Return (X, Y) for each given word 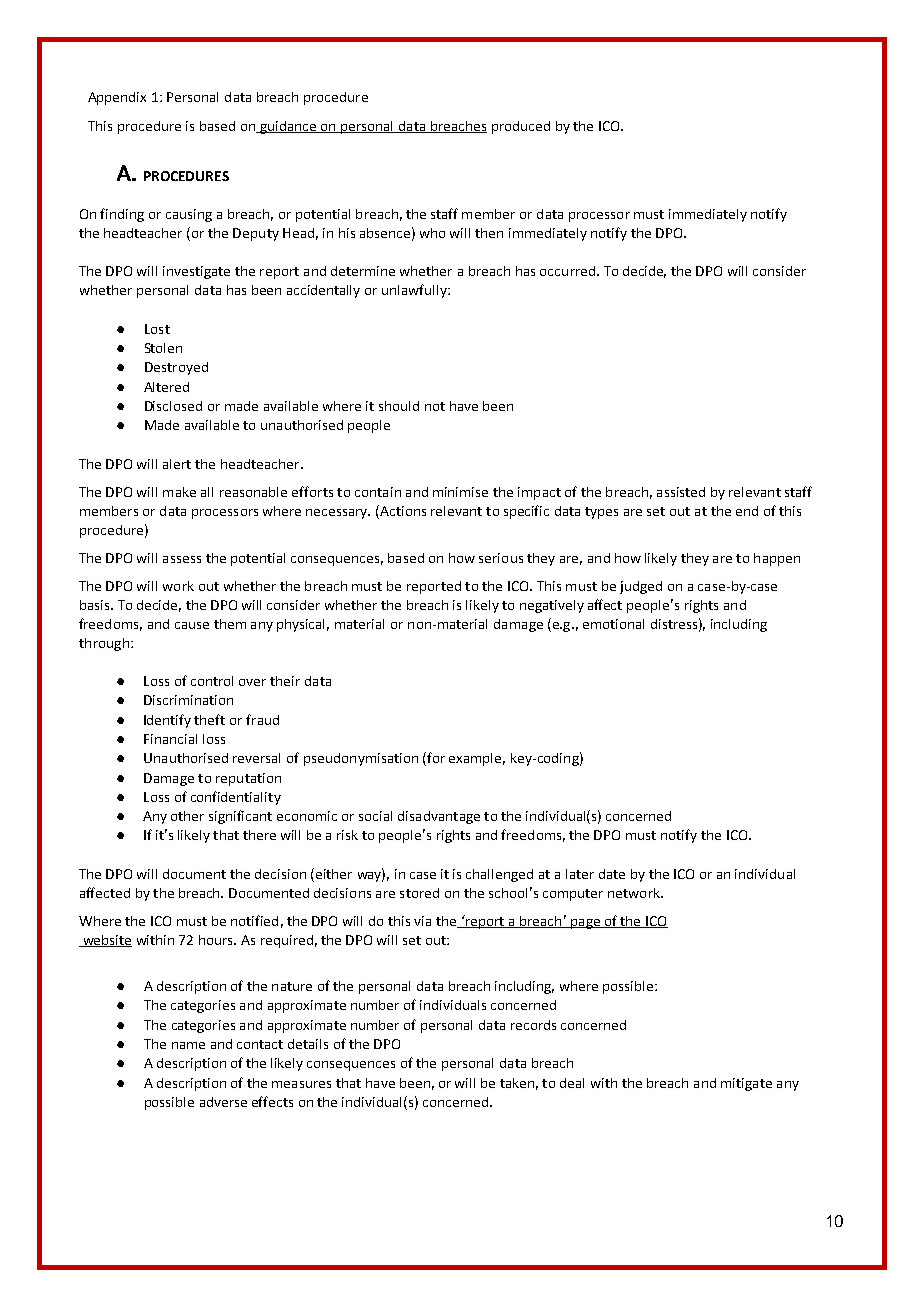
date (612, 874)
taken (517, 1083)
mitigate (746, 1084)
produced (521, 127)
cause (192, 625)
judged (641, 587)
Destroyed (176, 368)
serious (501, 558)
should (399, 406)
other (187, 816)
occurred (567, 271)
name (188, 1045)
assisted (681, 492)
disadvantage (439, 817)
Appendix (117, 98)
